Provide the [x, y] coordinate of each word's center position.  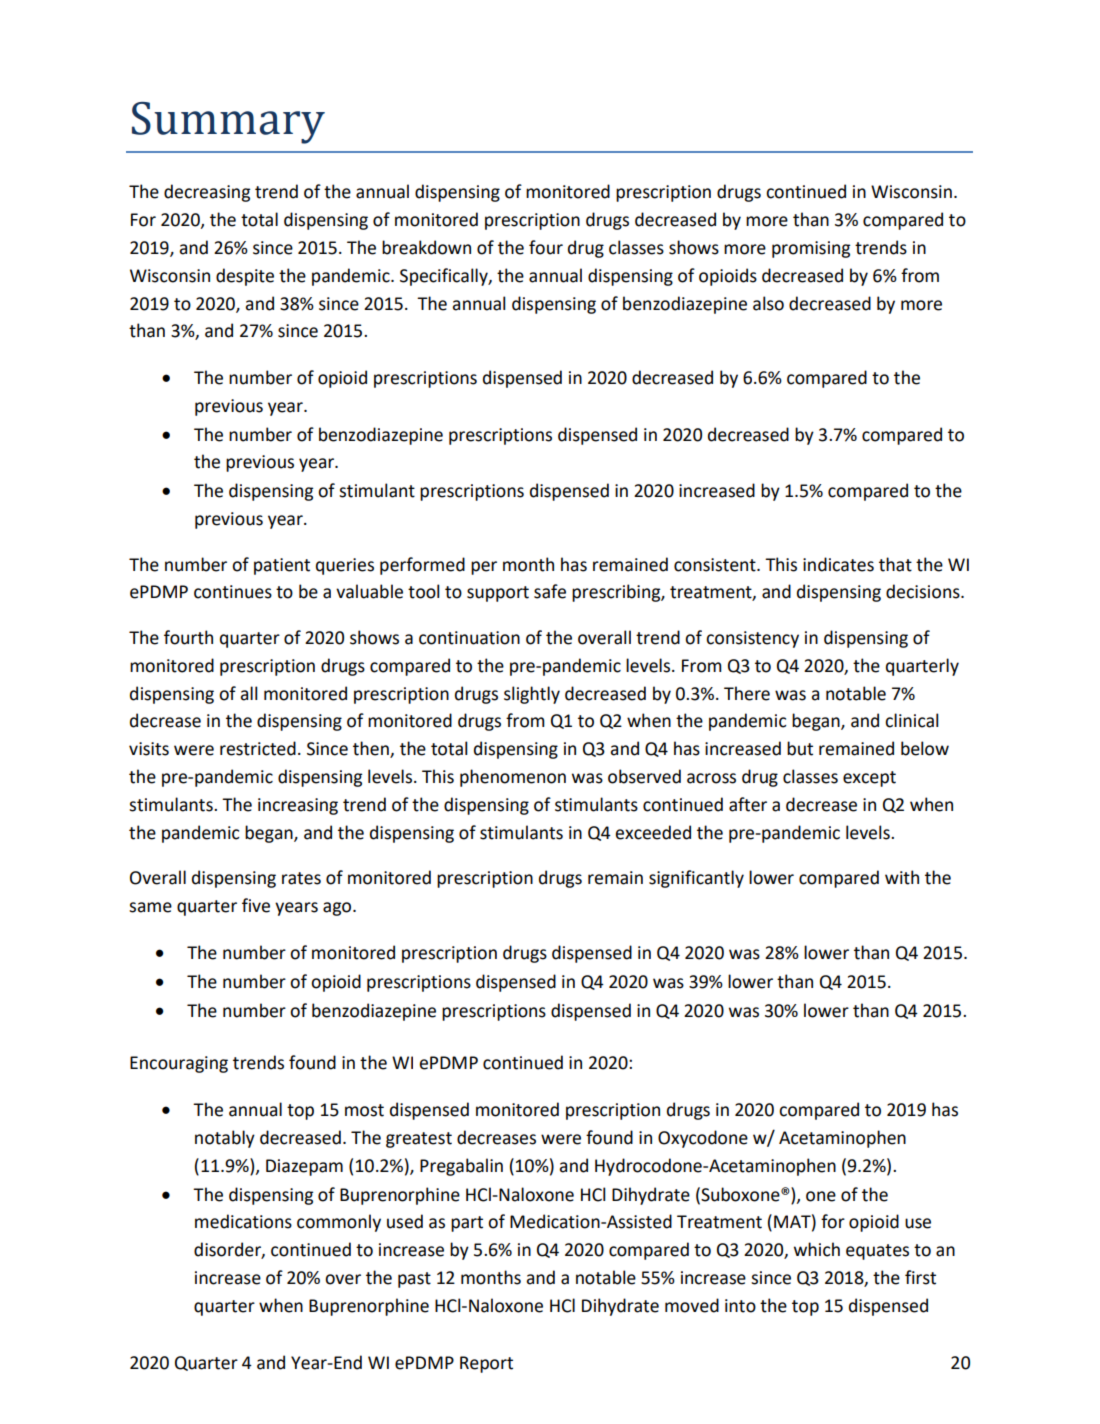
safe [550, 591]
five [256, 905]
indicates [838, 564]
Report [486, 1364]
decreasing [207, 193]
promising [811, 249]
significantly [696, 879]
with [902, 877]
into [740, 1306]
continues [233, 592]
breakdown [426, 247]
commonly [339, 1223]
